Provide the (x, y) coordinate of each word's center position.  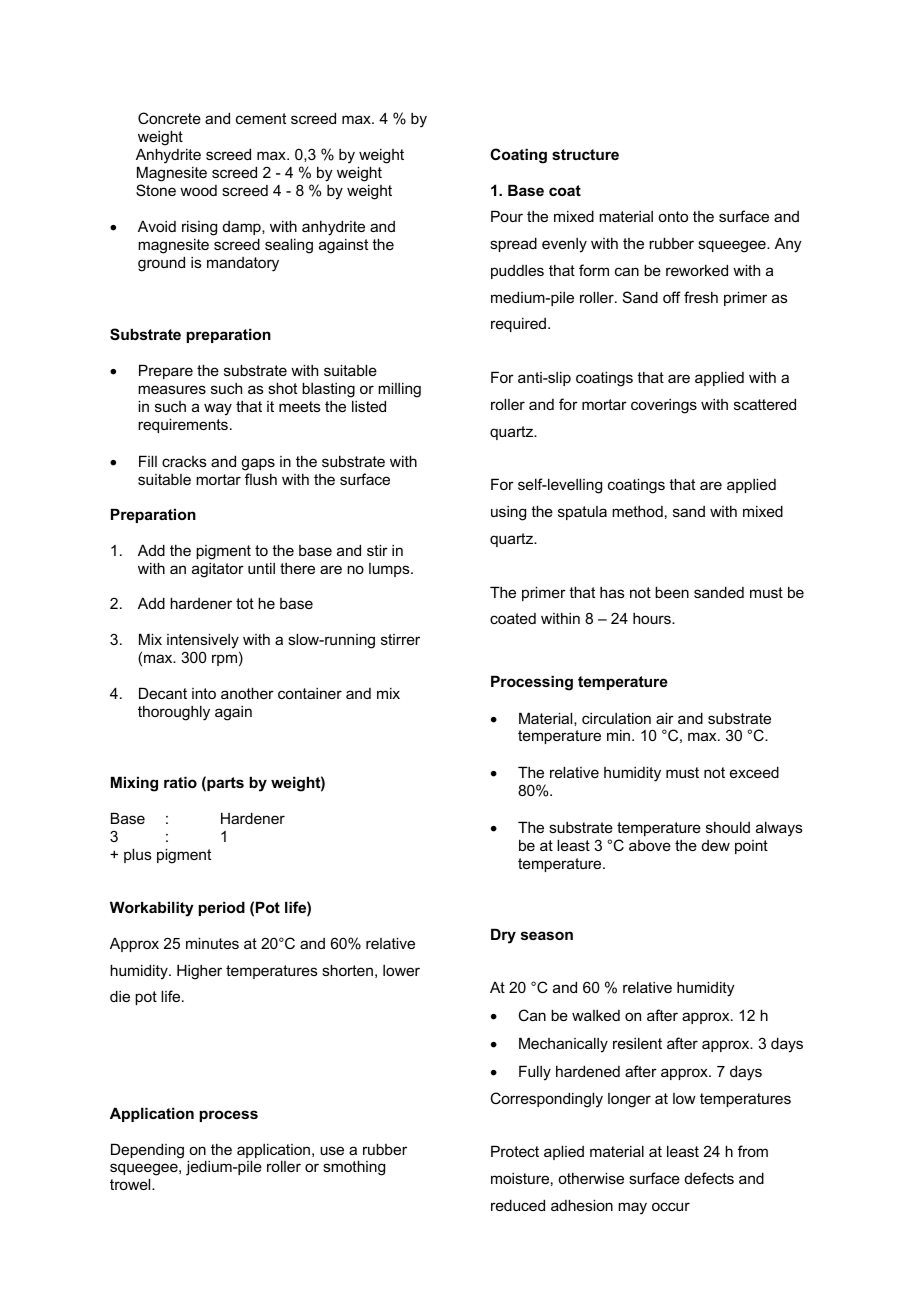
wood (198, 190)
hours (653, 618)
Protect (515, 1151)
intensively (203, 641)
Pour (507, 216)
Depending (147, 1151)
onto (673, 216)
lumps (390, 570)
